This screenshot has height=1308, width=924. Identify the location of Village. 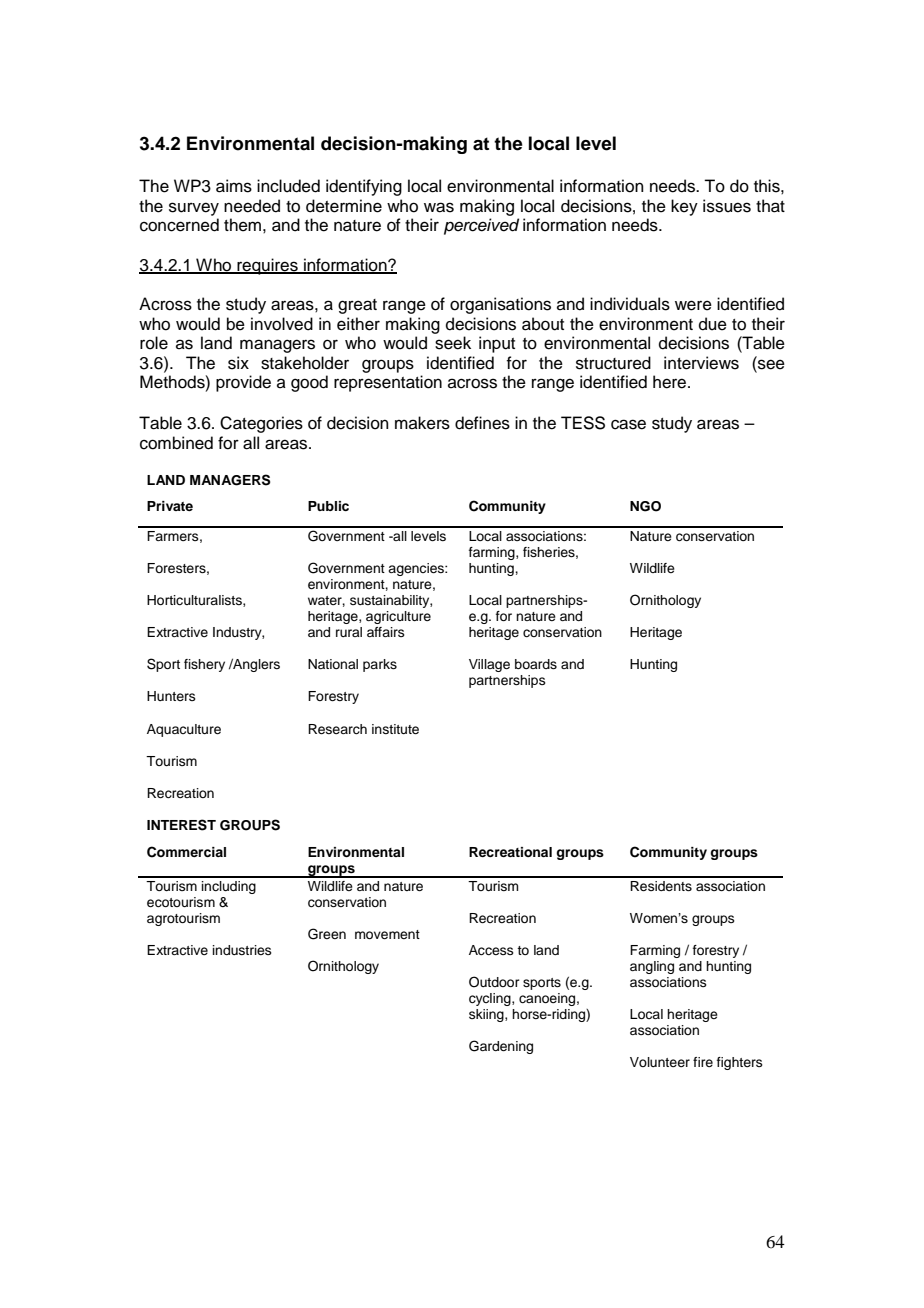
(489, 665).
